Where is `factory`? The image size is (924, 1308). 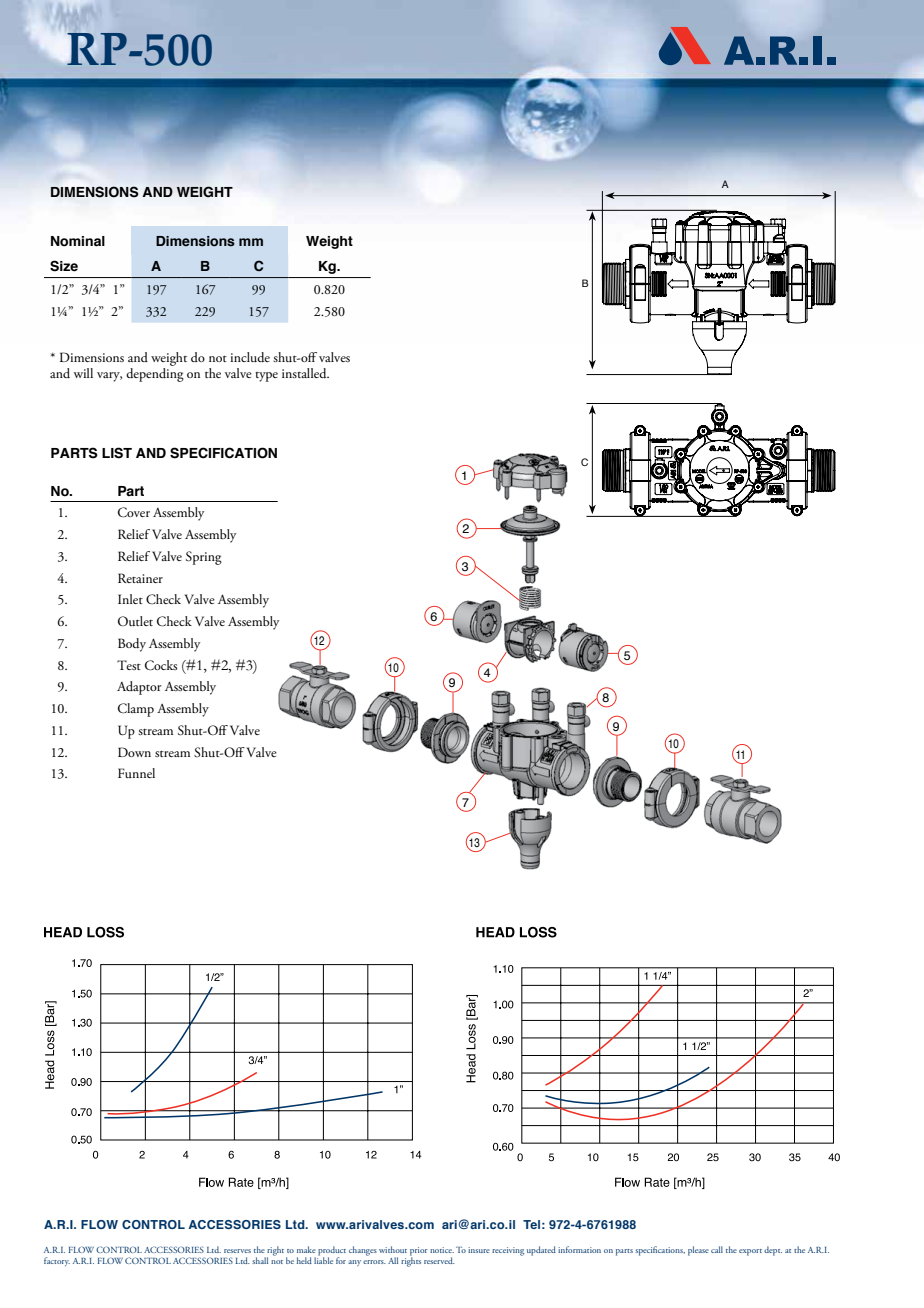 factory is located at coordinates (57, 1261).
